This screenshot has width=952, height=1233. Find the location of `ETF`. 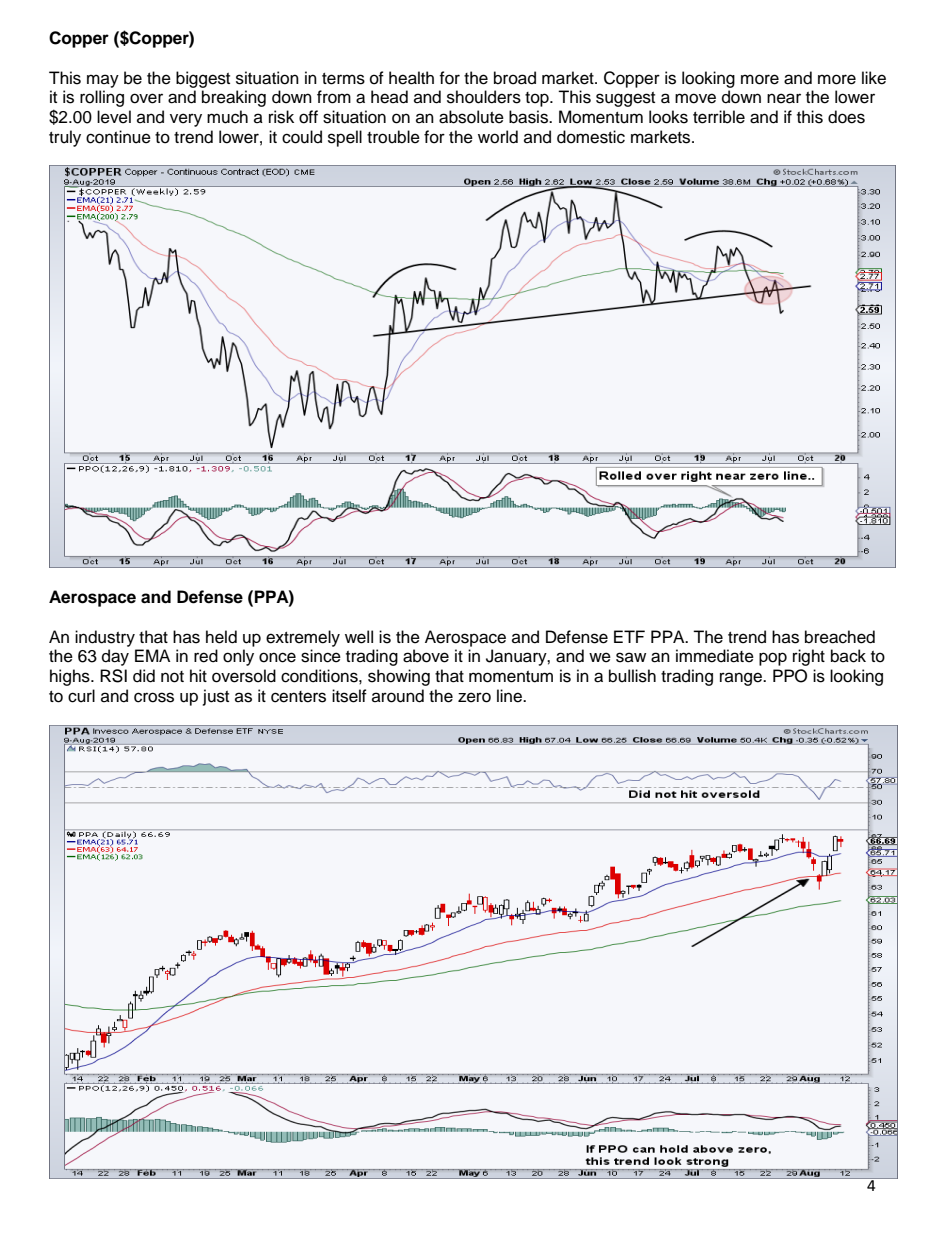

ETF is located at coordinates (629, 636).
